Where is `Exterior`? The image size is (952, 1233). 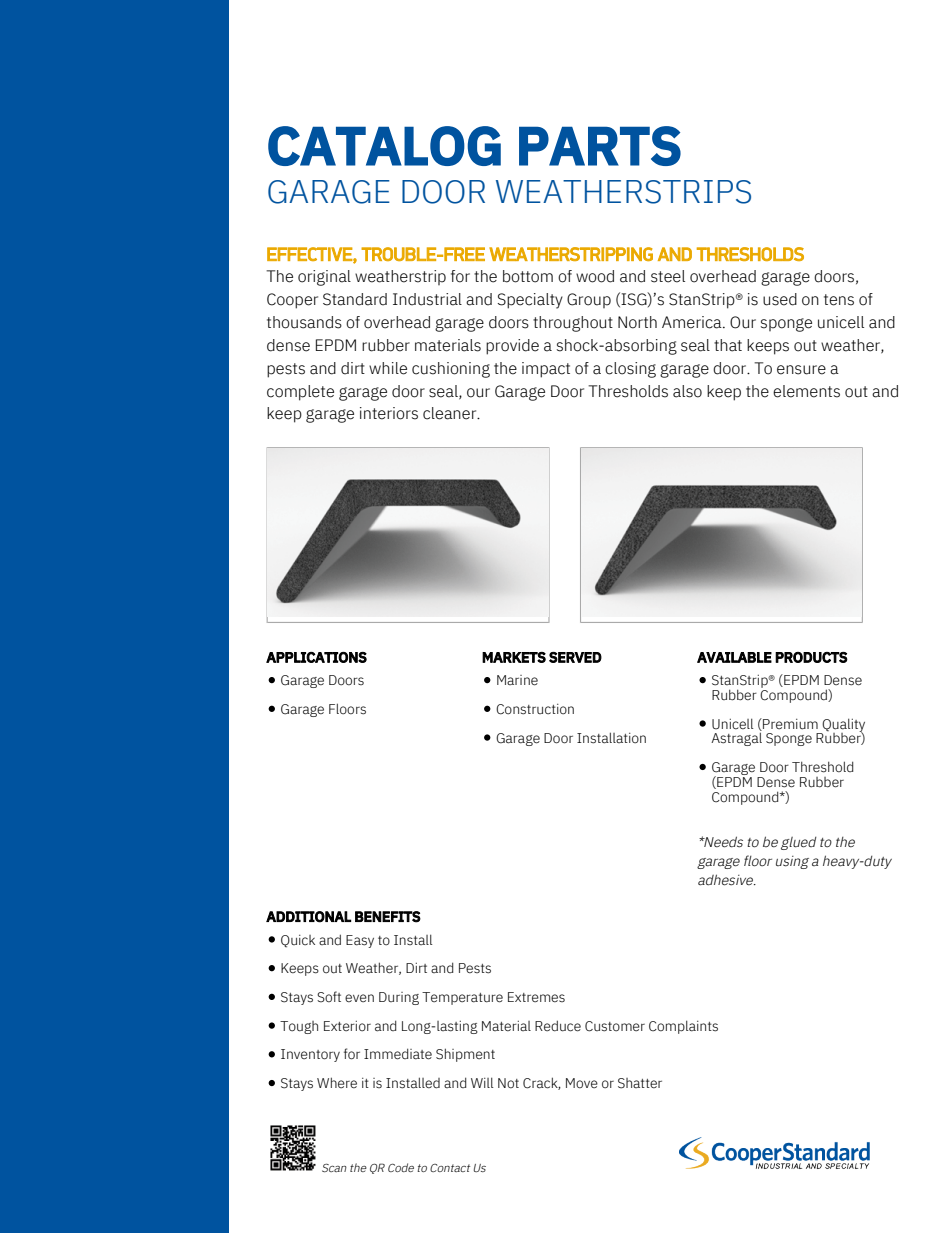 Exterior is located at coordinates (347, 1026).
